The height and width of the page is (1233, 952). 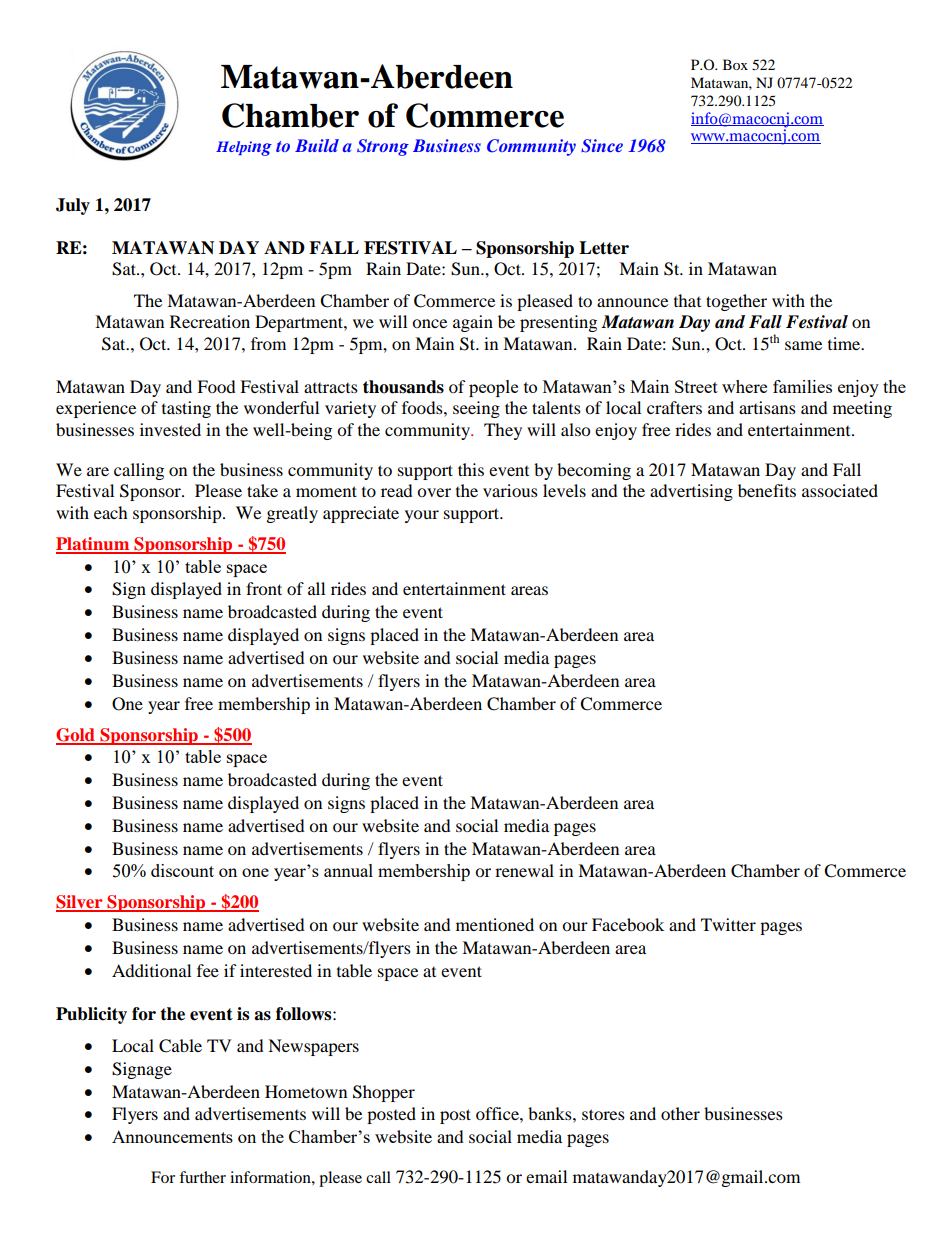 What do you see at coordinates (546, 1176) in the page?
I see `email` at bounding box center [546, 1176].
